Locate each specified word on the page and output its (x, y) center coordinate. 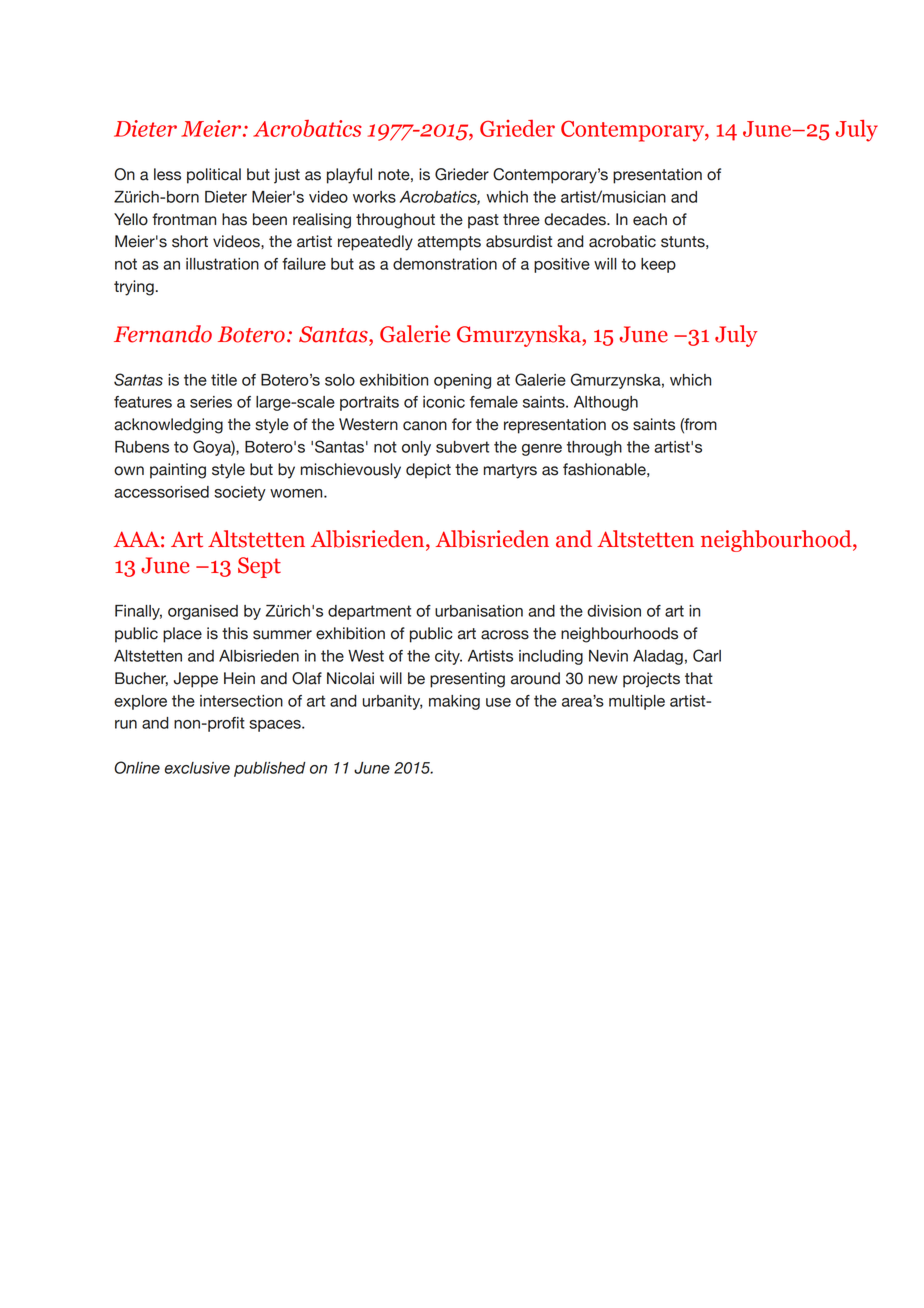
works (374, 197)
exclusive (197, 768)
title (224, 380)
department (369, 612)
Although (606, 403)
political (214, 176)
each (650, 219)
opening (462, 381)
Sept (259, 567)
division (614, 611)
